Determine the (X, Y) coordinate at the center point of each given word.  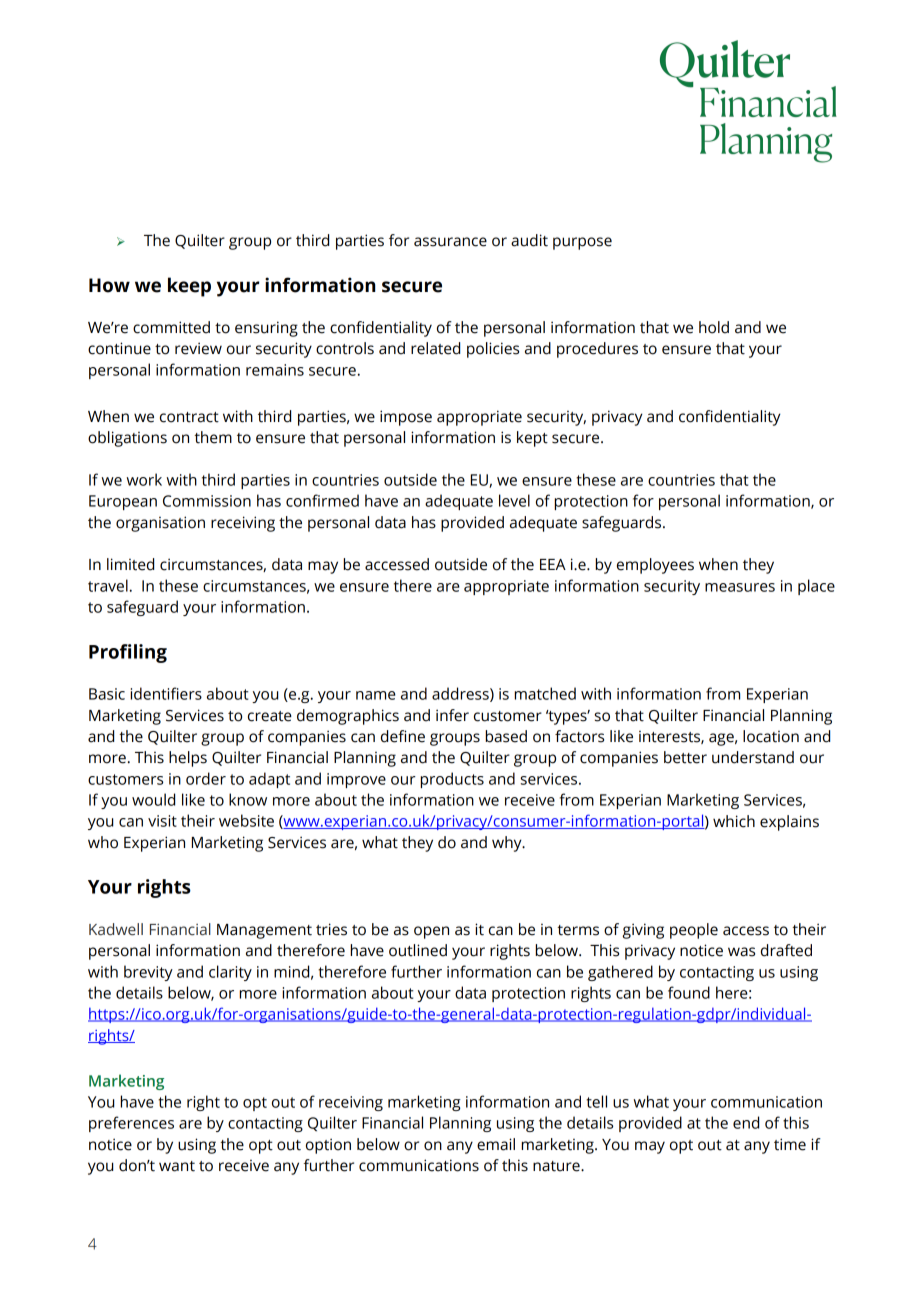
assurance (450, 242)
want (177, 1166)
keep (189, 287)
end (746, 1122)
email (496, 1144)
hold (714, 327)
